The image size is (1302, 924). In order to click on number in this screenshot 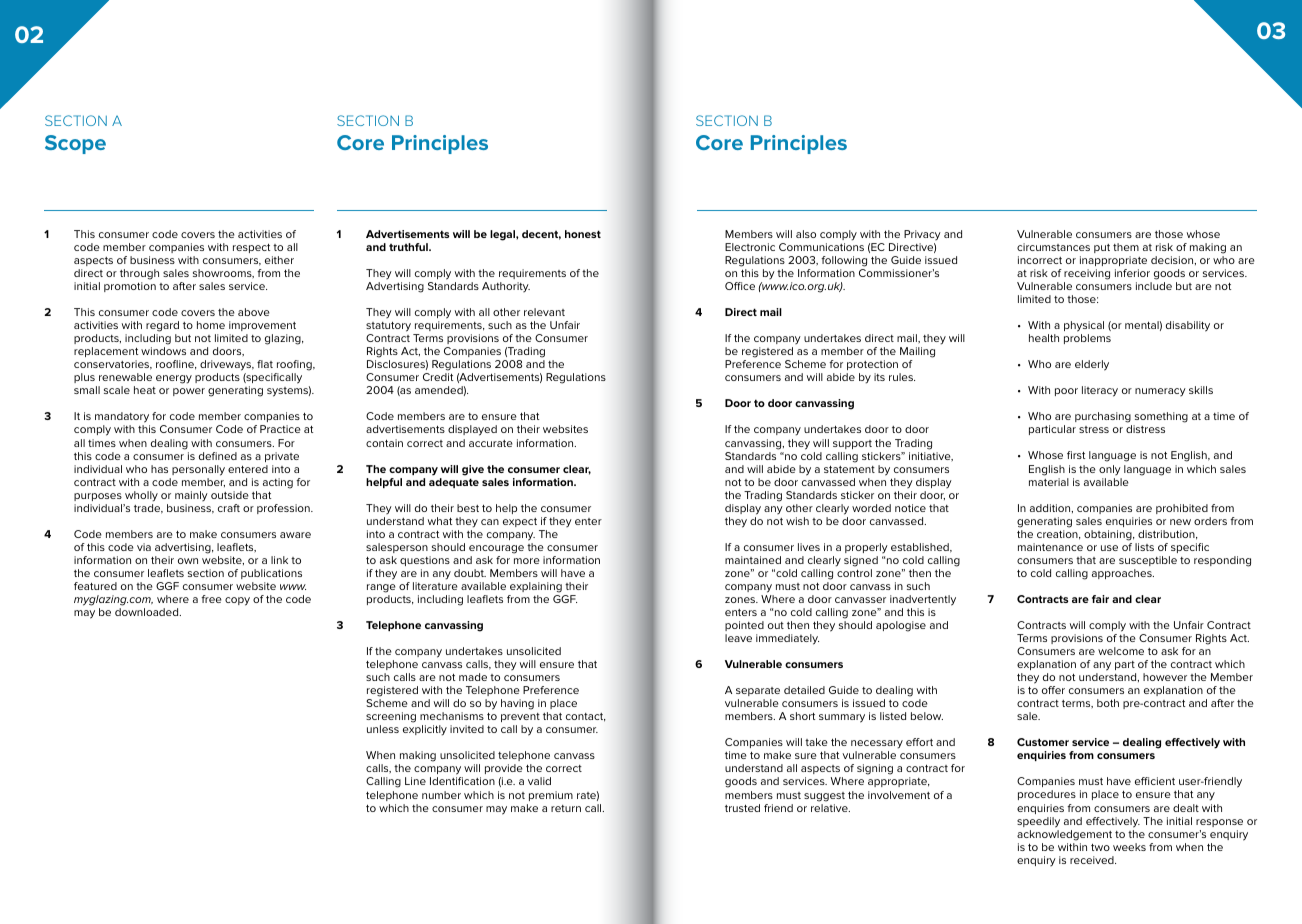, I will do `click(441, 795)`.
